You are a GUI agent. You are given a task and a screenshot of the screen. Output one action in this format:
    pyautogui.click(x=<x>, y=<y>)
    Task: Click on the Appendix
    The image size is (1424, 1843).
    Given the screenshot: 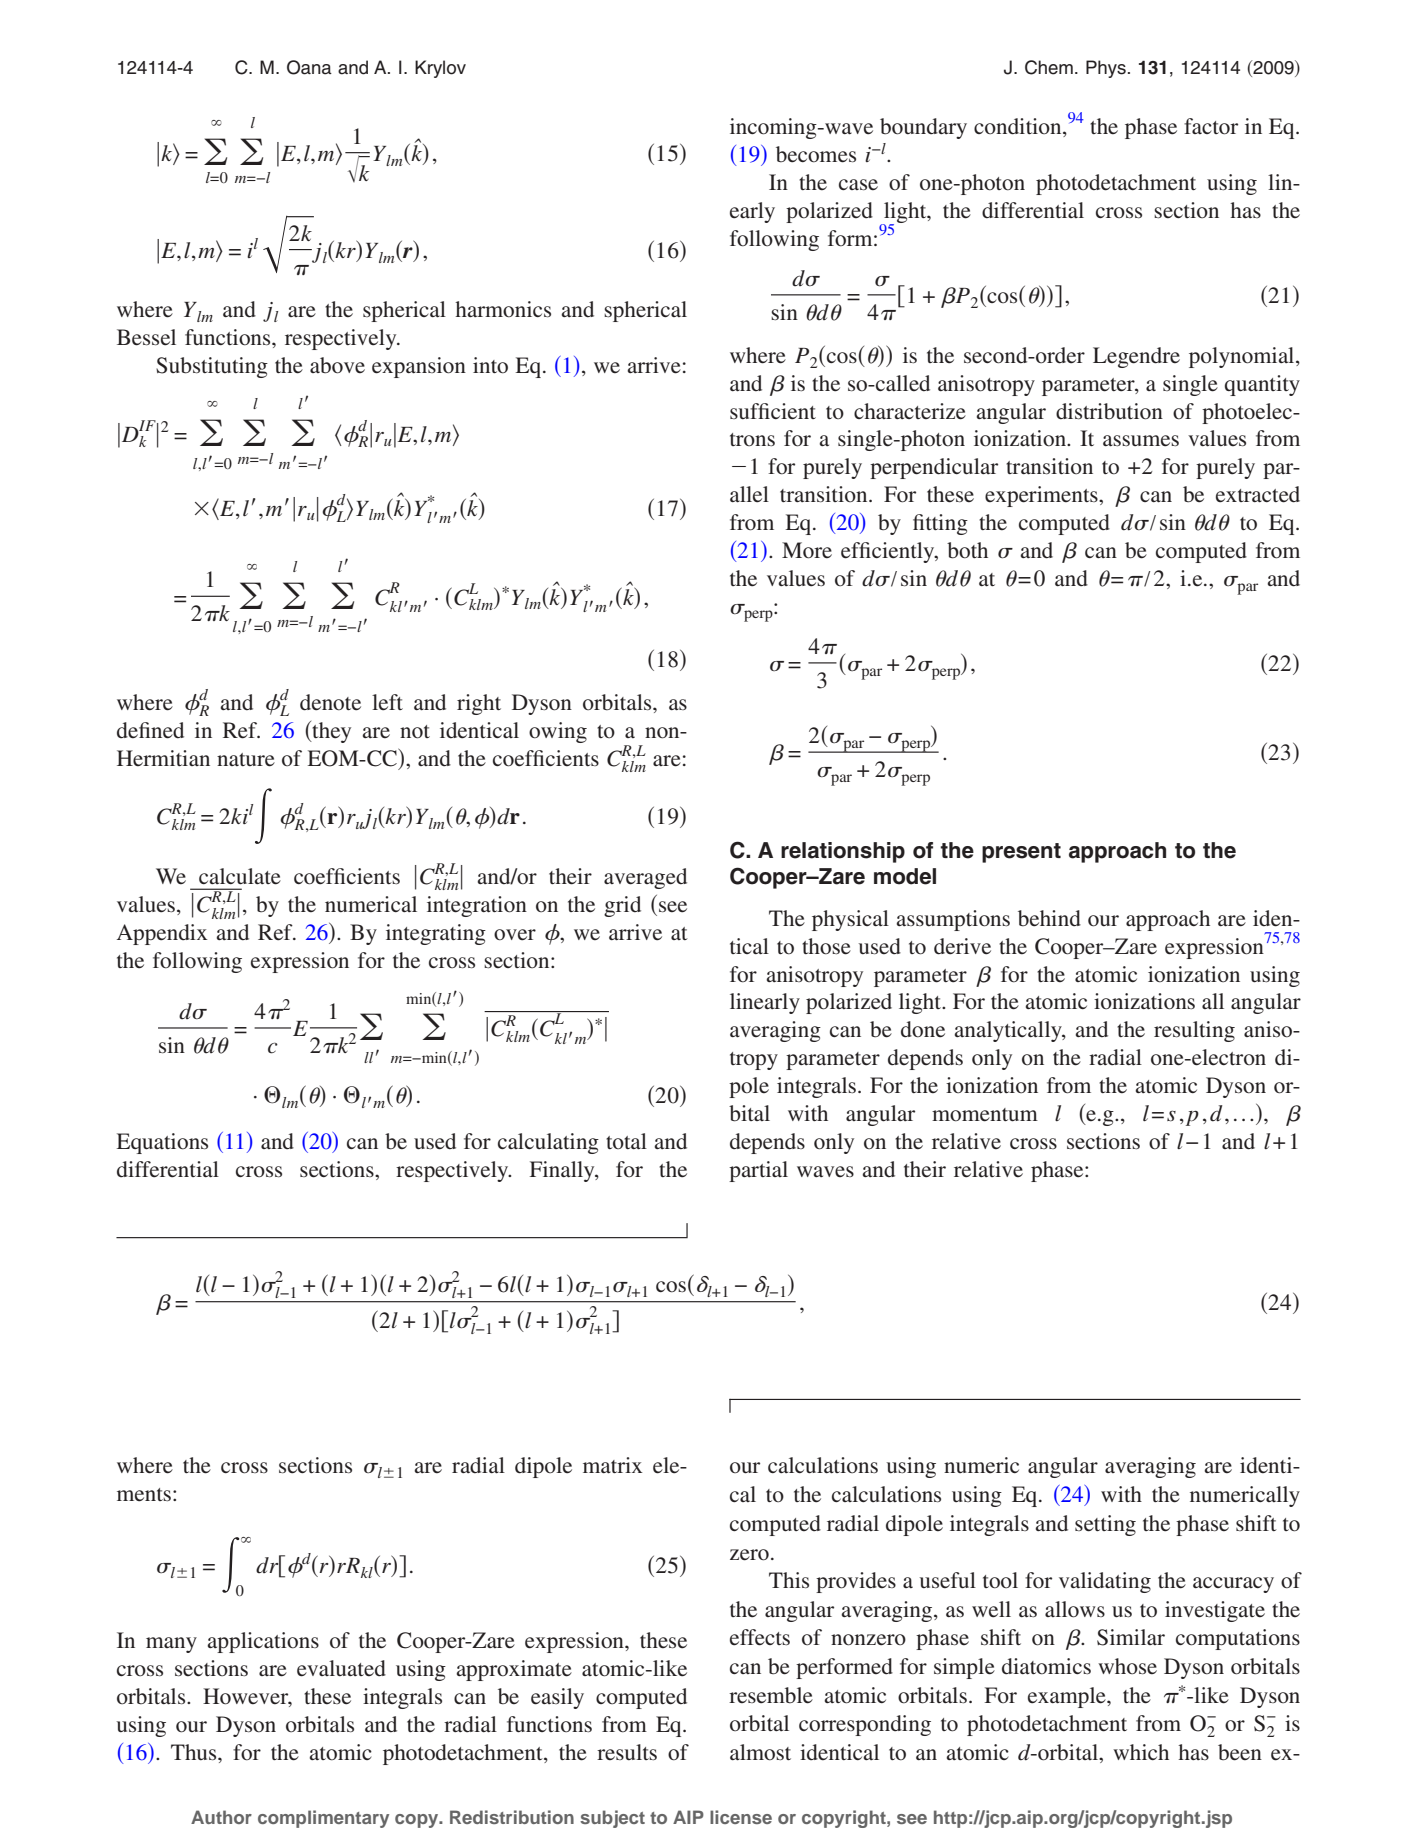 What is the action you would take?
    pyautogui.click(x=162, y=934)
